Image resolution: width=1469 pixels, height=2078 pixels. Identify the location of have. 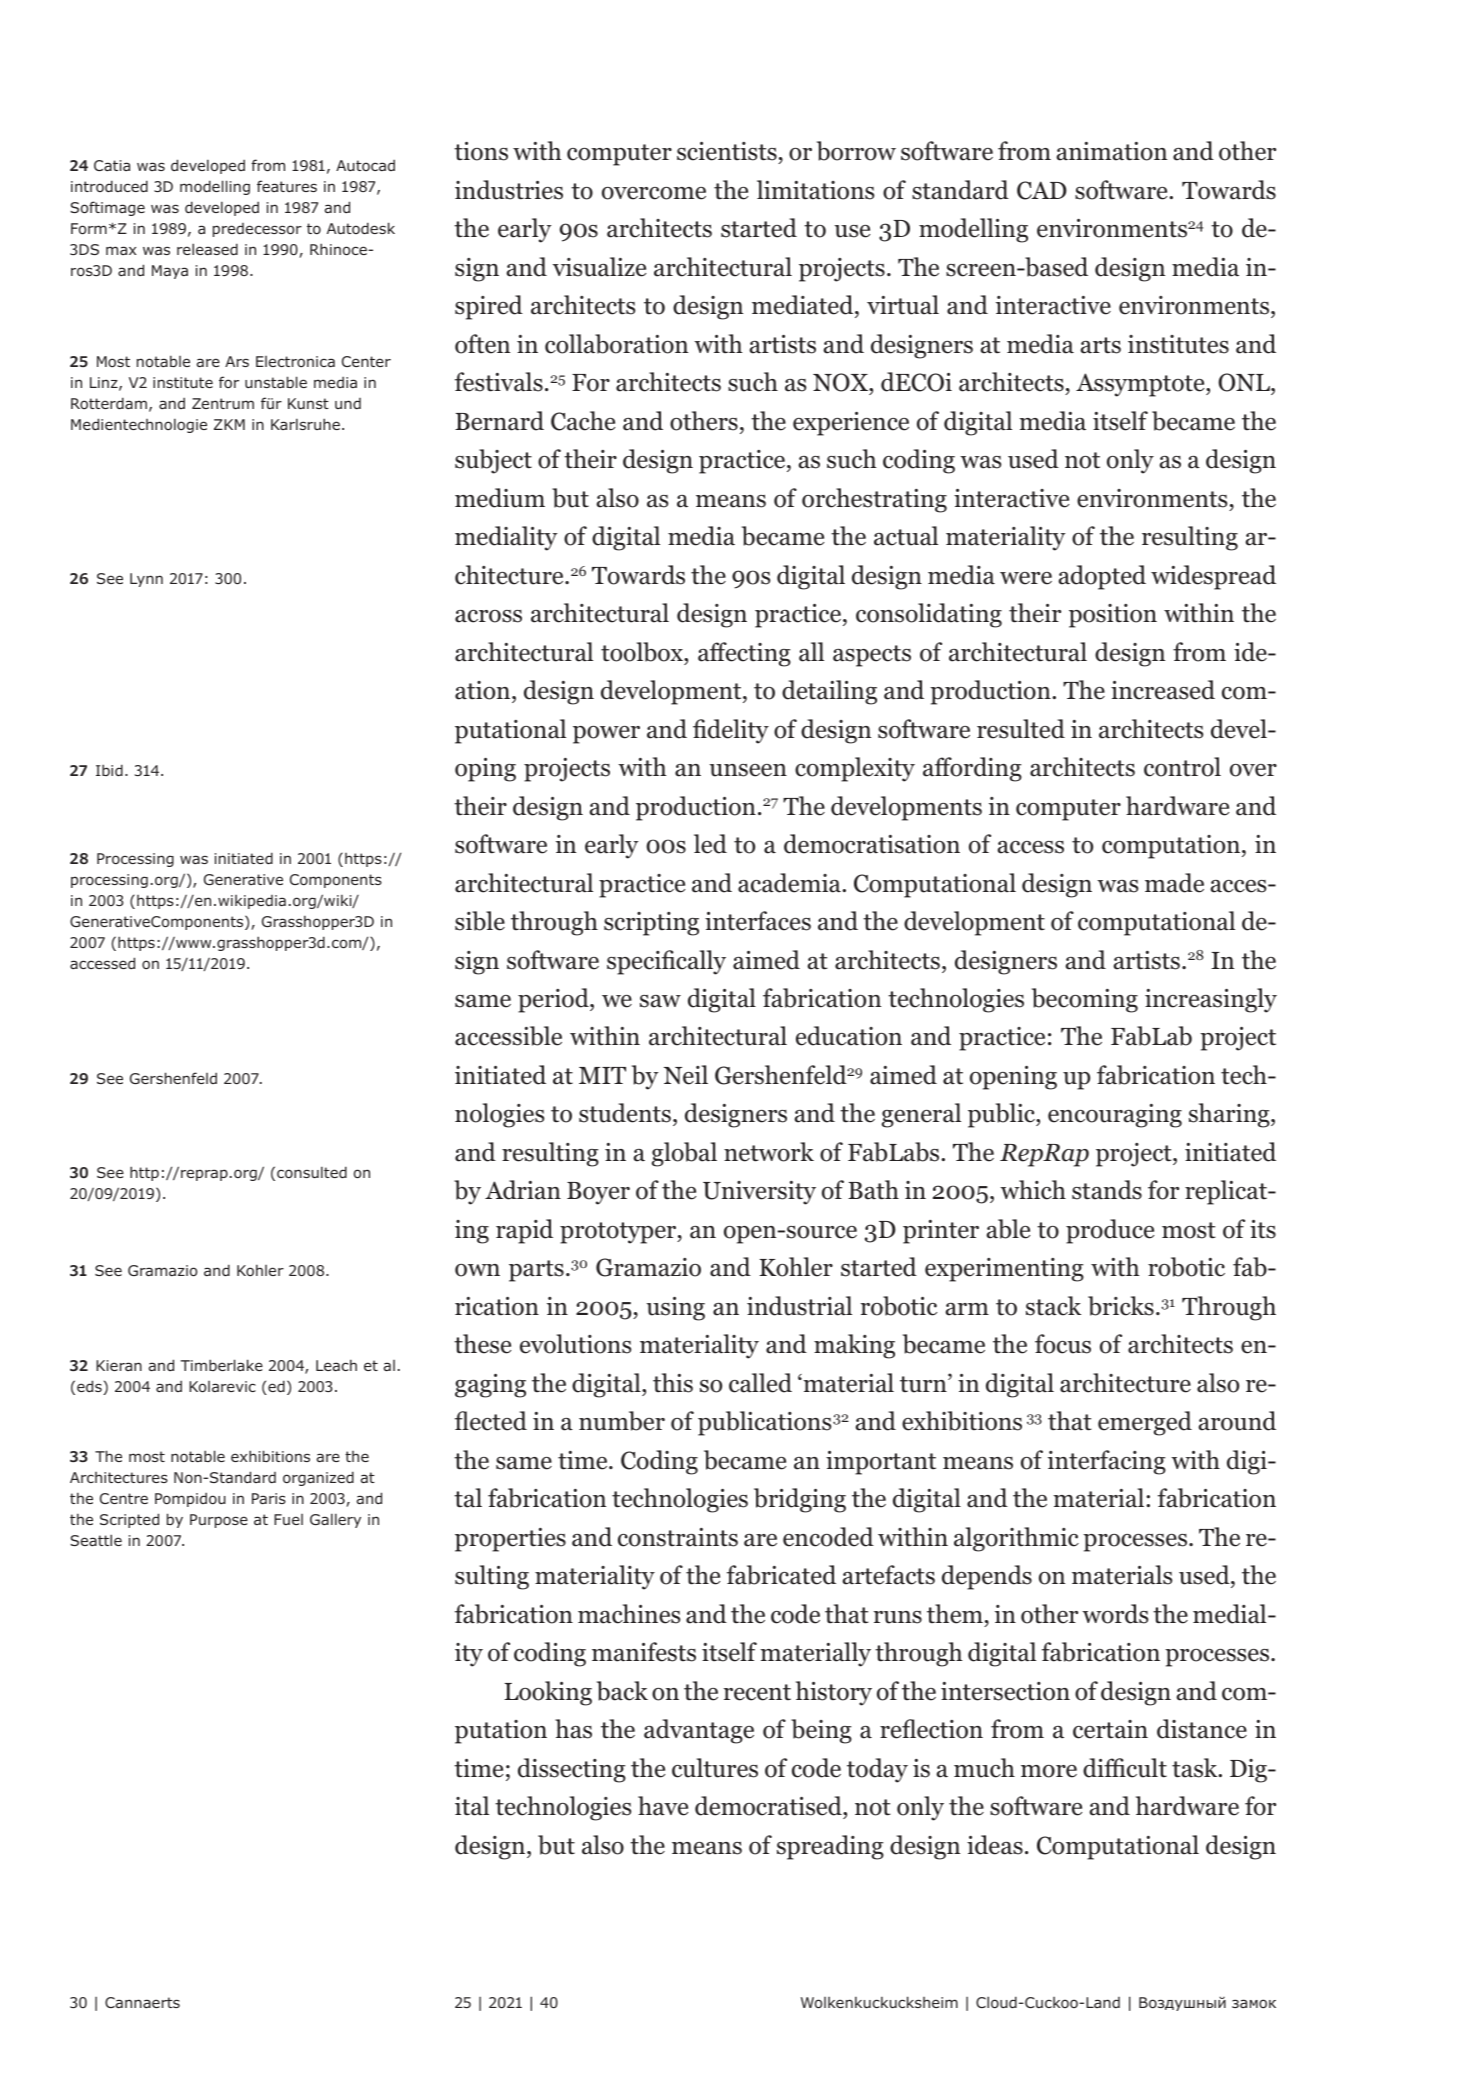
(663, 1806).
